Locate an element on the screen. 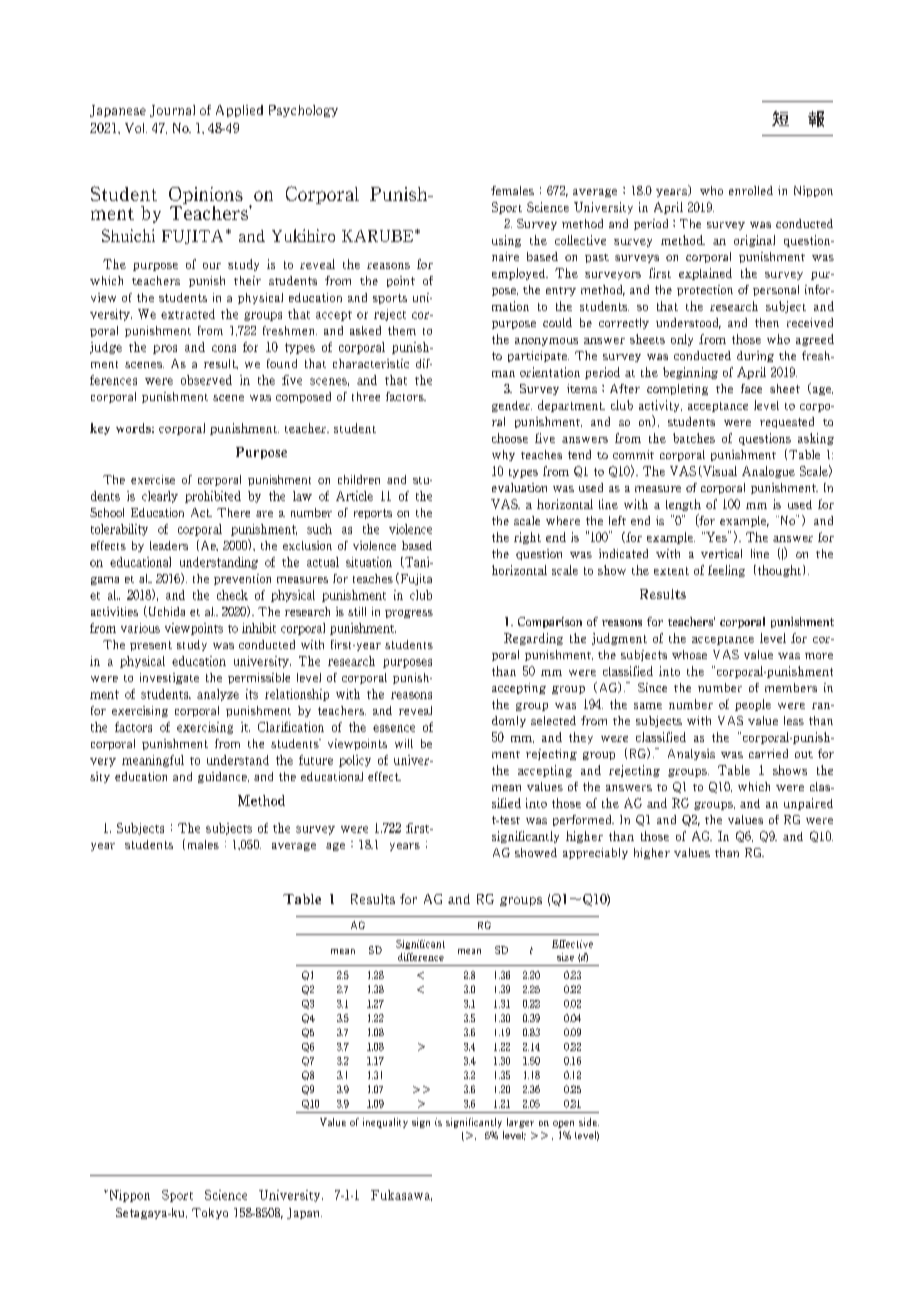 This screenshot has width=924, height=1305. Tokyo is located at coordinates (210, 1213).
